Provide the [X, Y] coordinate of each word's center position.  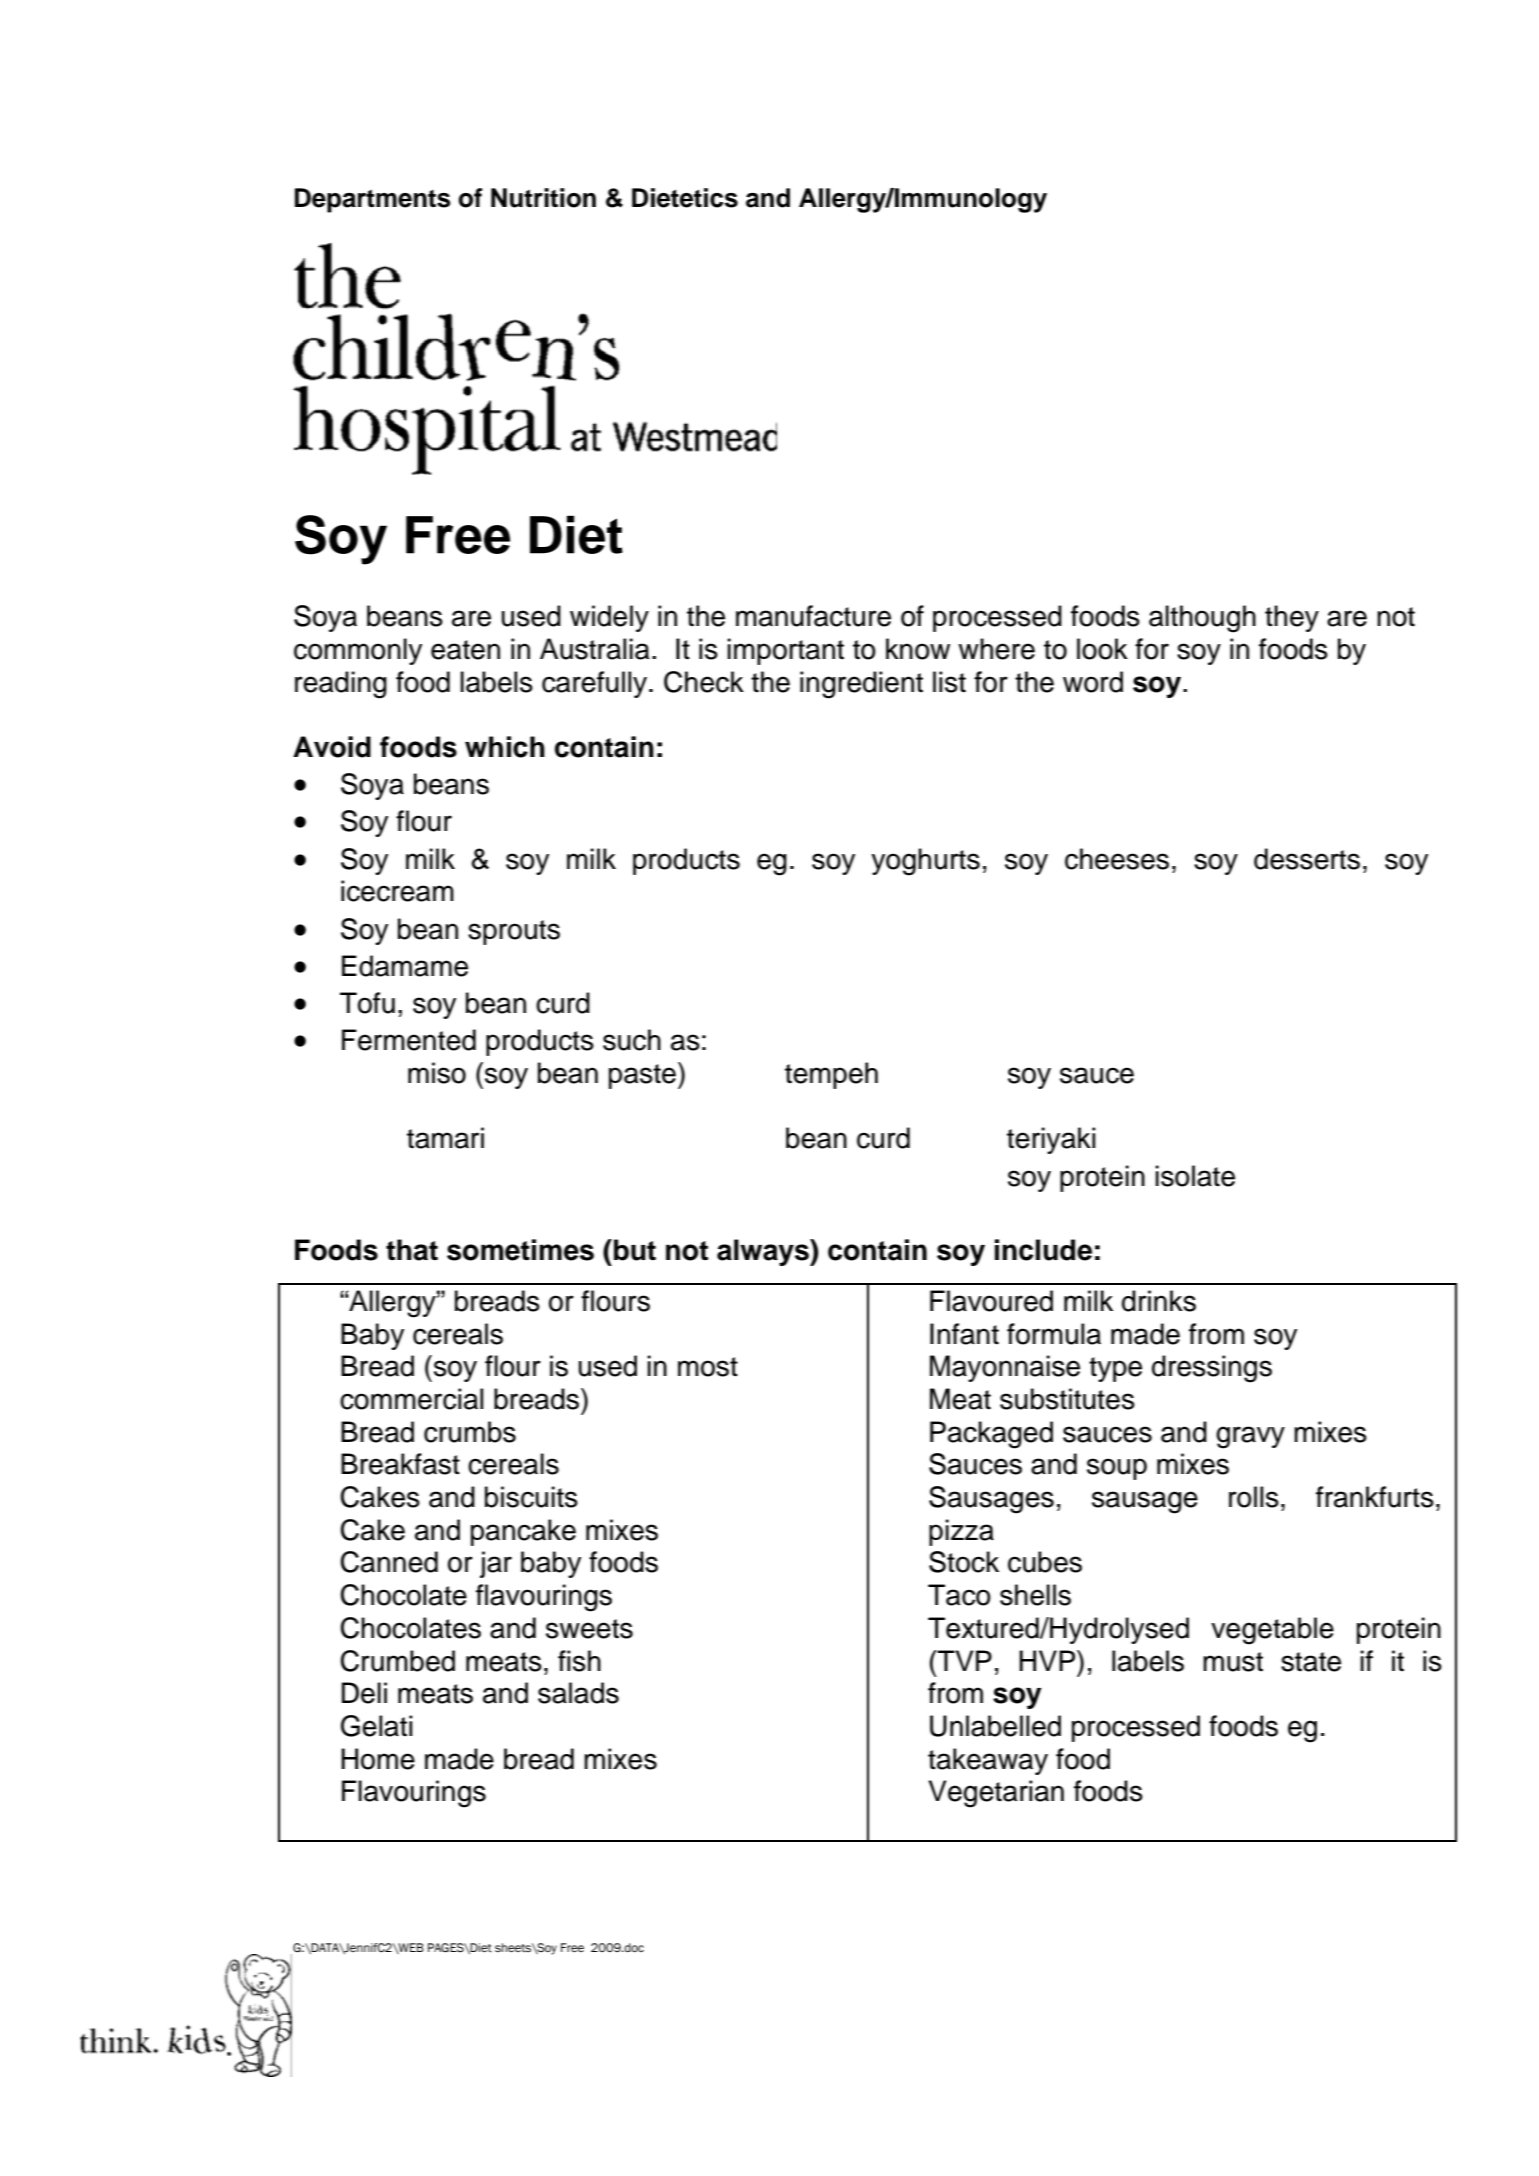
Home [378, 1759]
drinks [1159, 1301]
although [1202, 619]
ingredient [861, 685]
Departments [373, 200]
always [764, 1252]
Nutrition [543, 198]
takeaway [988, 1761]
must [1233, 1662]
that [412, 1250]
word [1093, 682]
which [505, 747]
